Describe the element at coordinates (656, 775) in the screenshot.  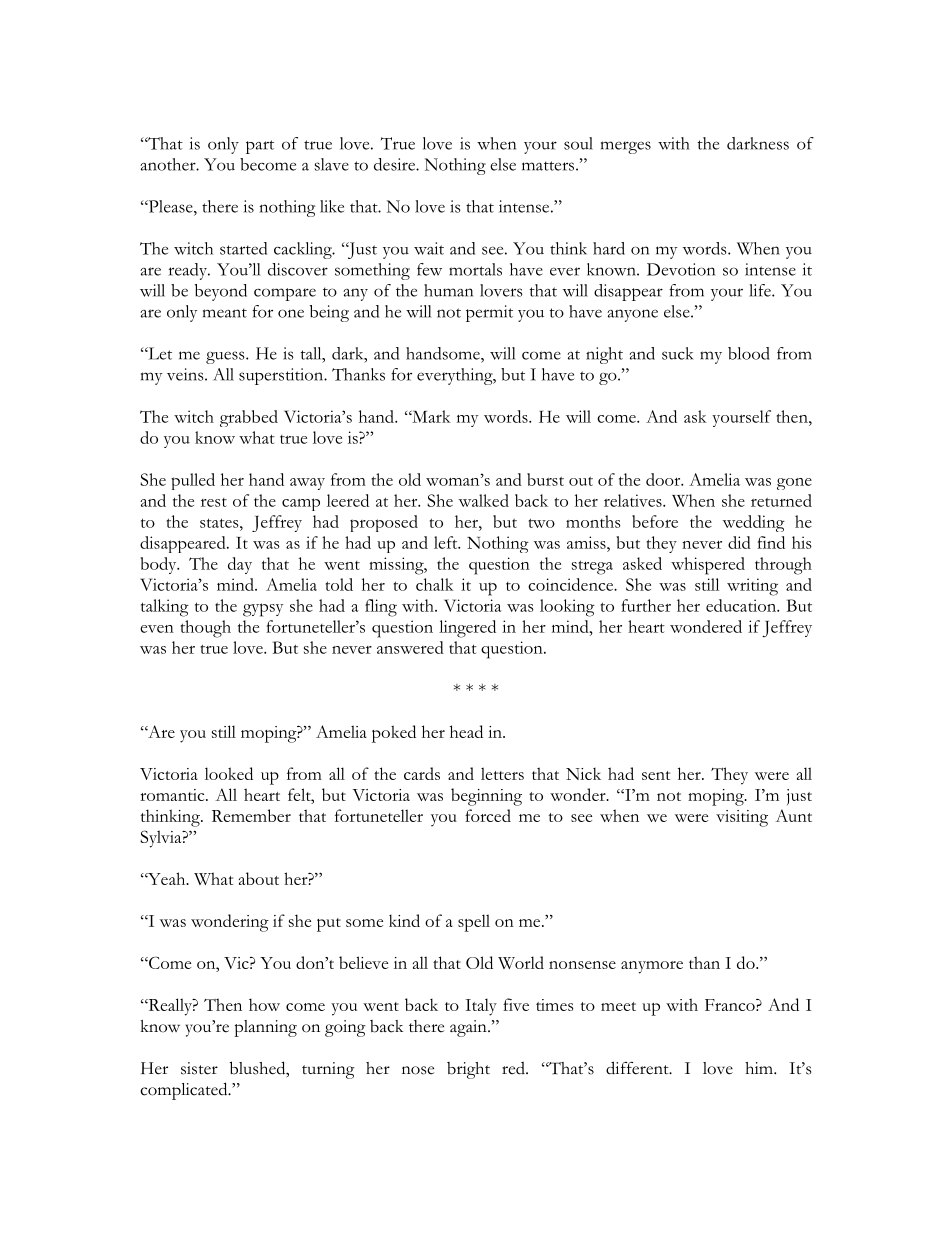
I see `sent` at that location.
